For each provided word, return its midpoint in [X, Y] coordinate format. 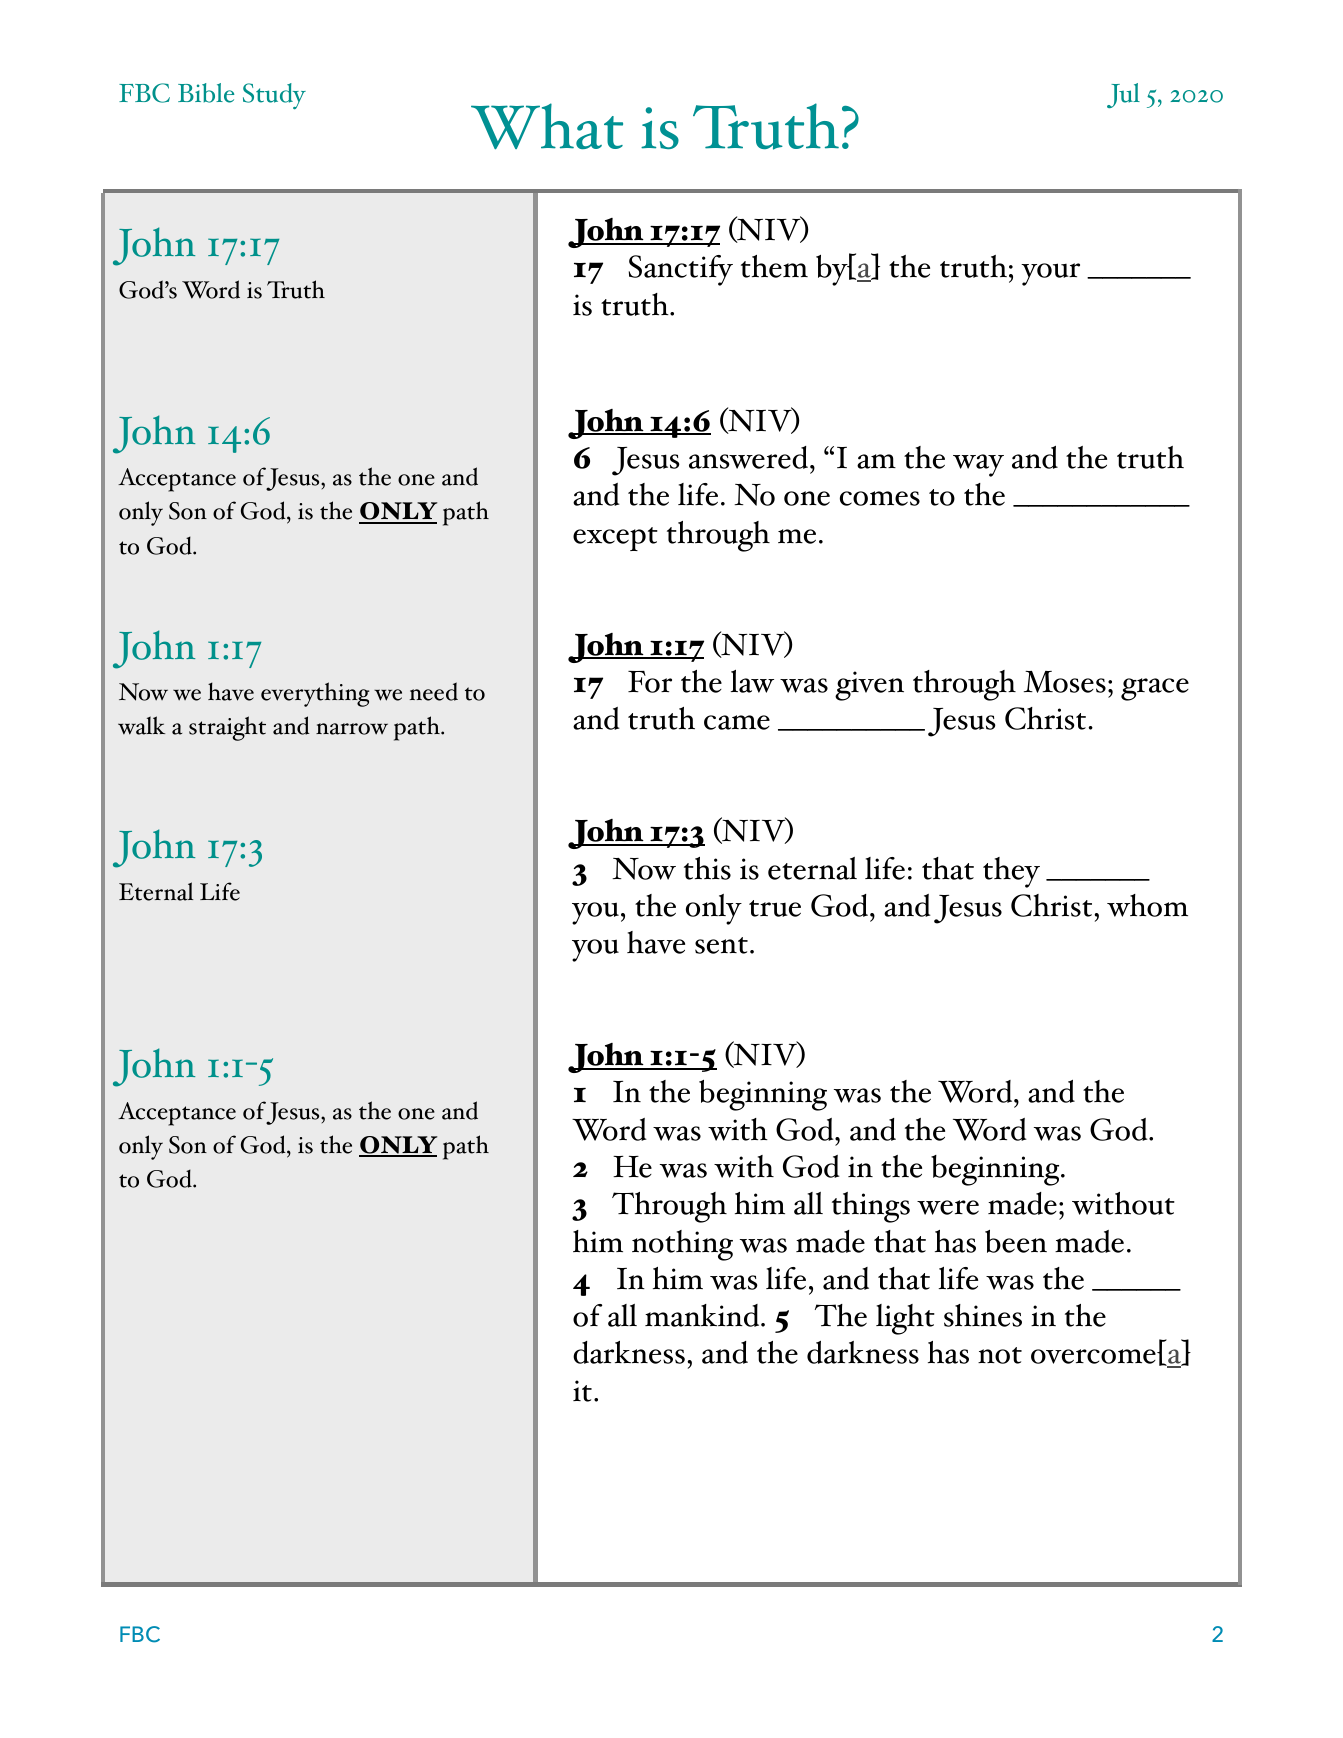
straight [227, 728]
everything [315, 694]
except [615, 539]
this [707, 868]
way [978, 465]
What [547, 126]
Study [274, 96]
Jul [1123, 95]
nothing [682, 1245]
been [1016, 1241]
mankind [703, 1315]
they [1011, 872]
